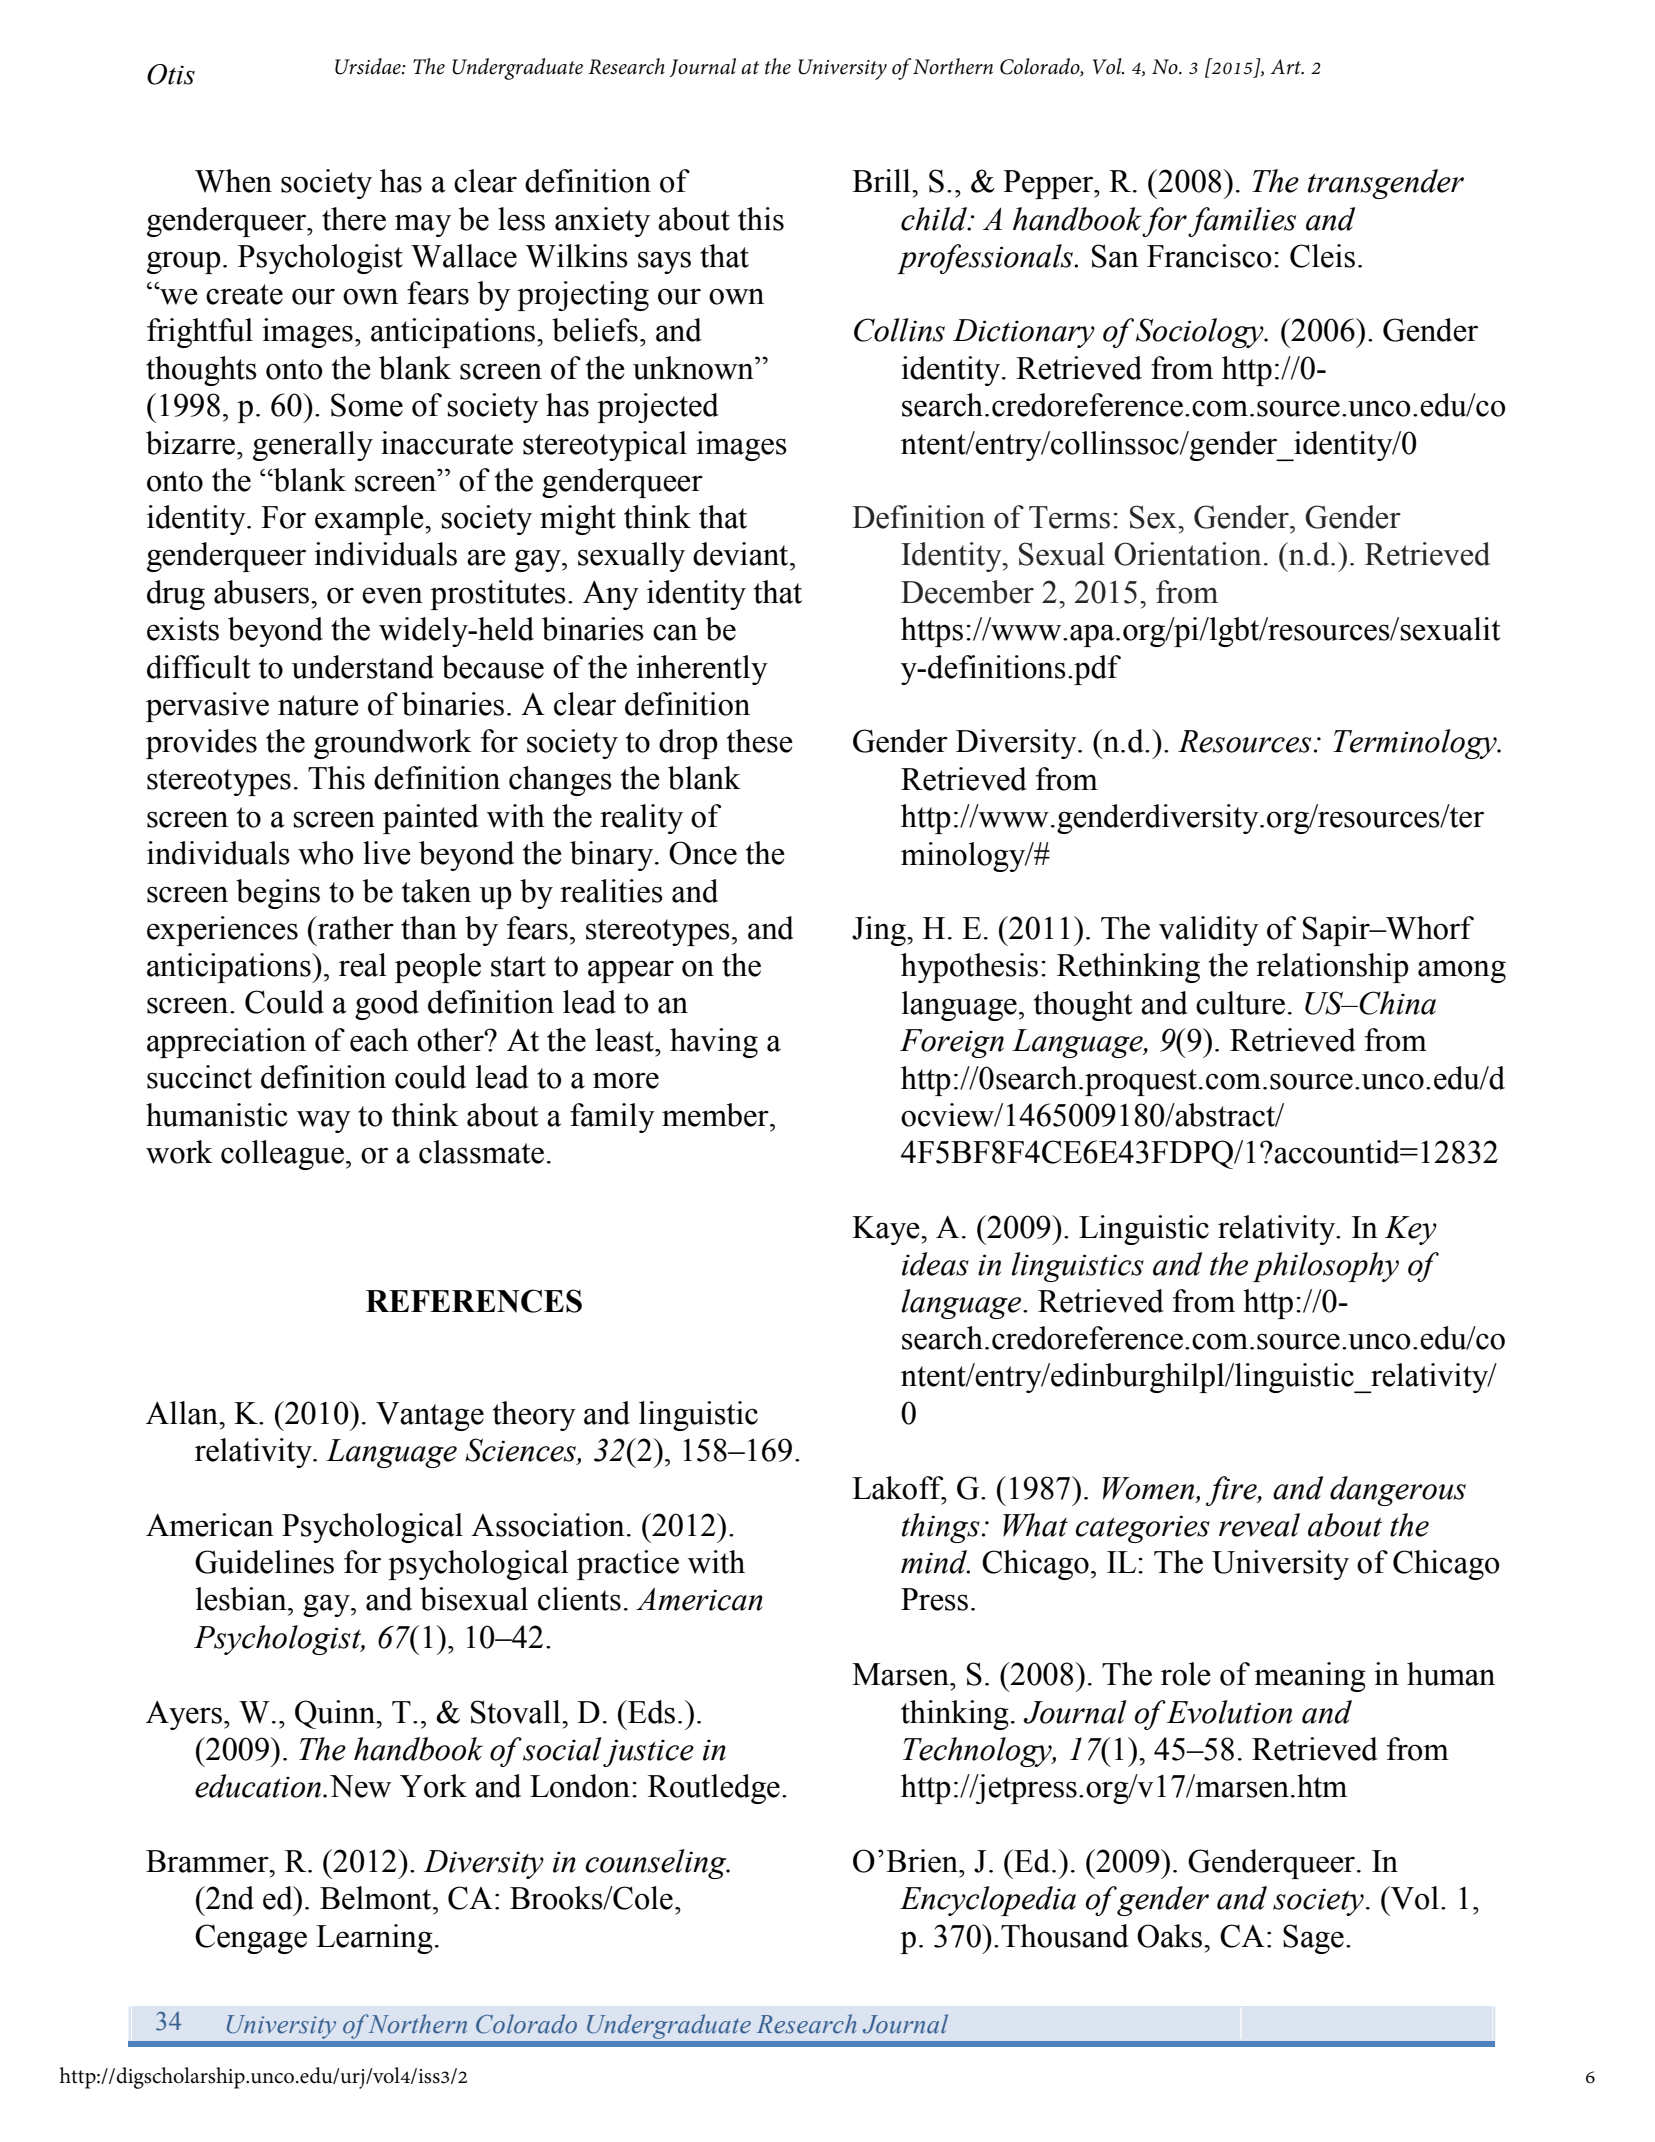 Image resolution: width=1655 pixels, height=2142 pixels. What do you see at coordinates (377, 1898) in the page?
I see `Belmont` at bounding box center [377, 1898].
